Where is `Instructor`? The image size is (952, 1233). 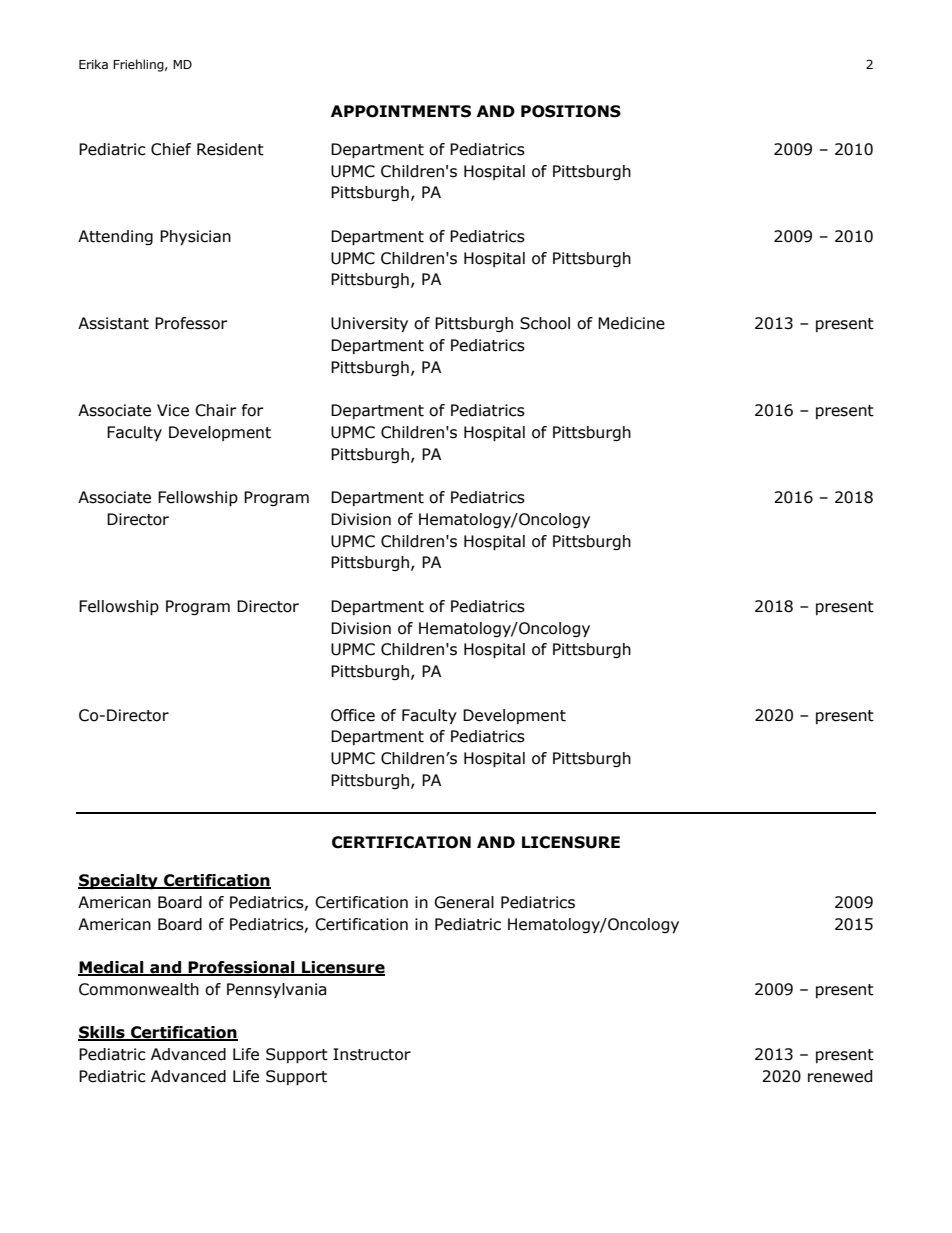 Instructor is located at coordinates (372, 1054).
